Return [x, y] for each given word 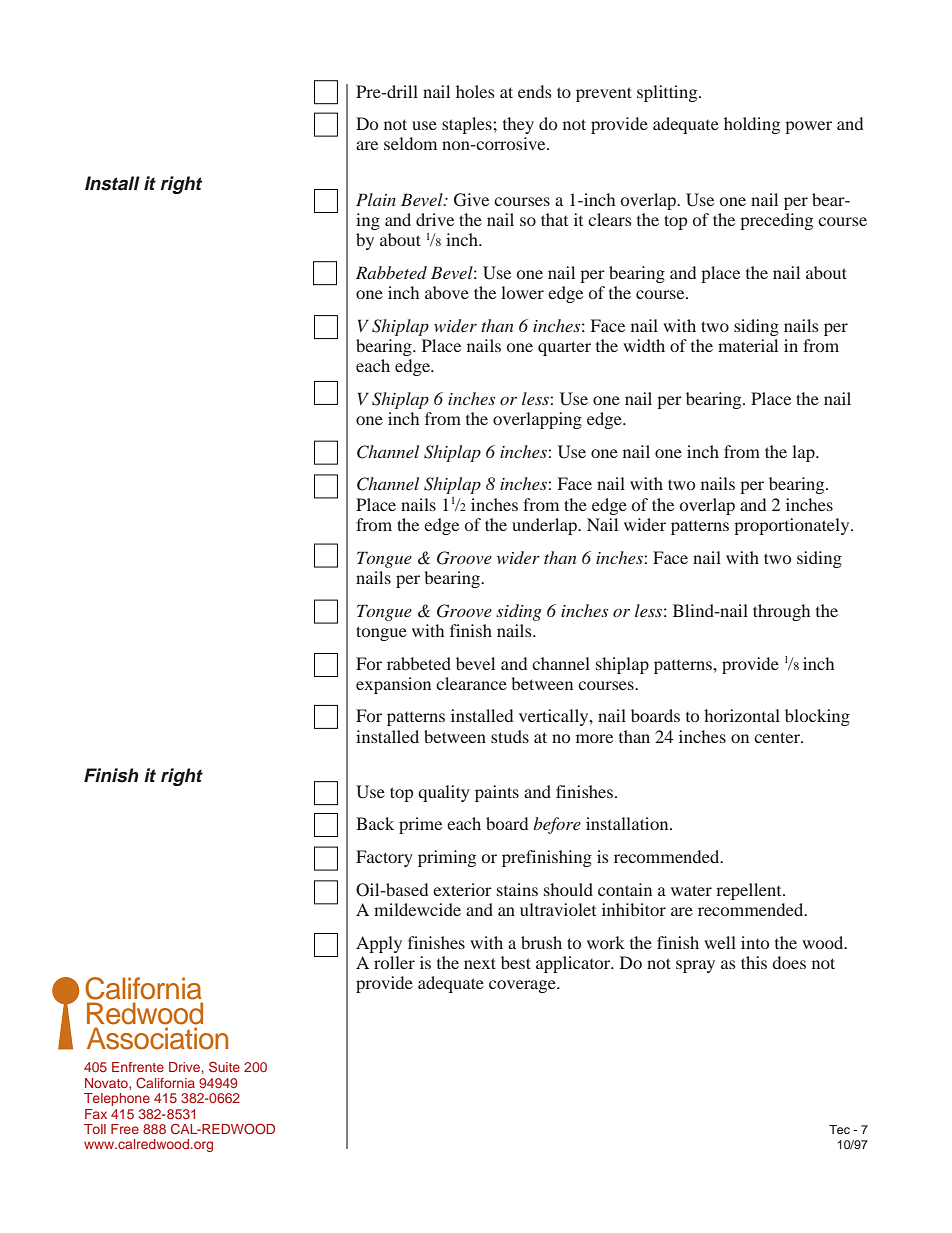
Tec [839, 1129]
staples [468, 125]
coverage [523, 986]
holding [752, 125]
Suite [224, 1066]
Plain [376, 199]
